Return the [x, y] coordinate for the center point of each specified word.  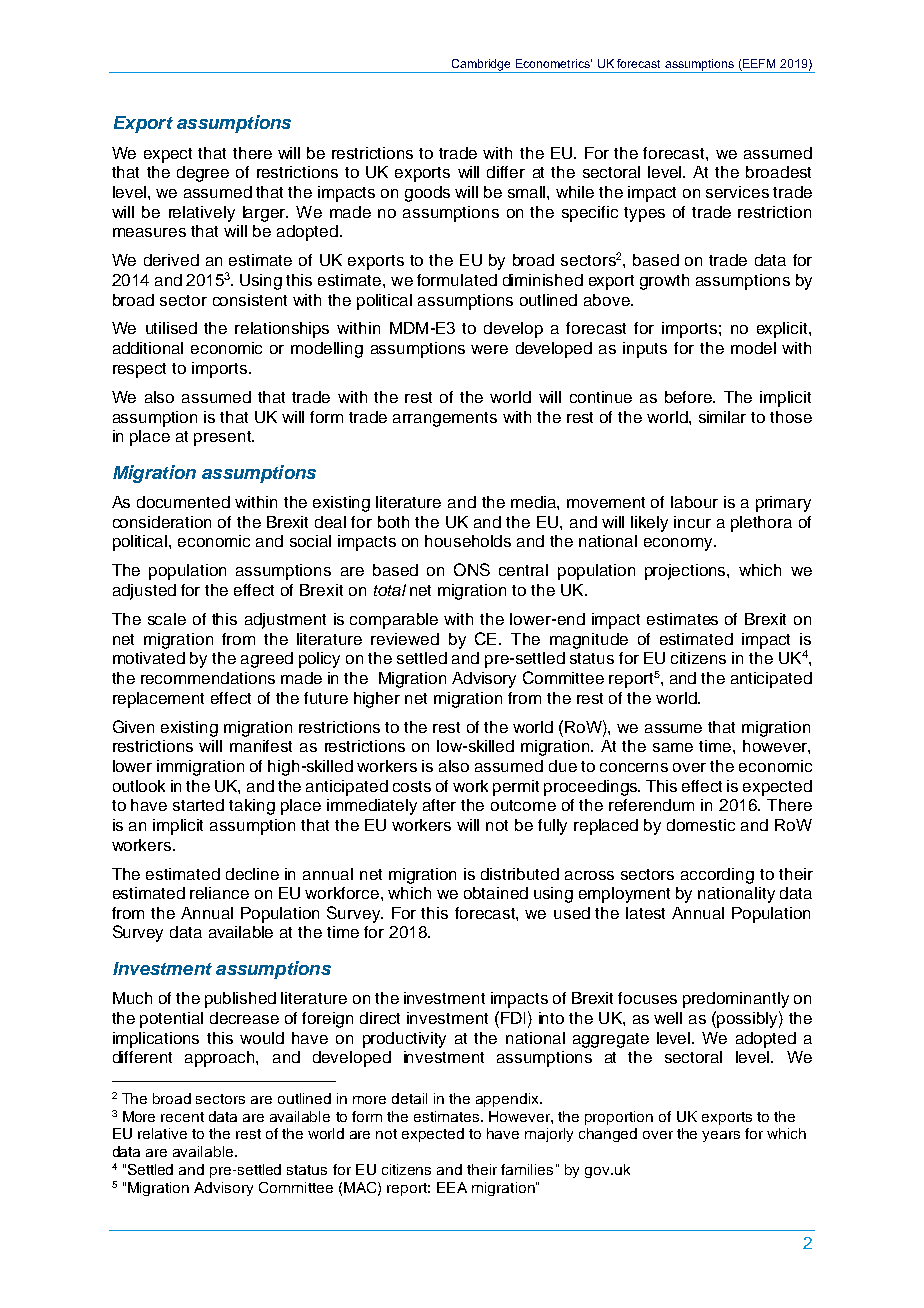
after [439, 805]
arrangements [445, 419]
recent [182, 1117]
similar [722, 417]
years [721, 1136]
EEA [452, 1187]
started [198, 805]
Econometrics [554, 63]
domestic [701, 825]
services [737, 192]
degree [203, 174]
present [223, 438]
